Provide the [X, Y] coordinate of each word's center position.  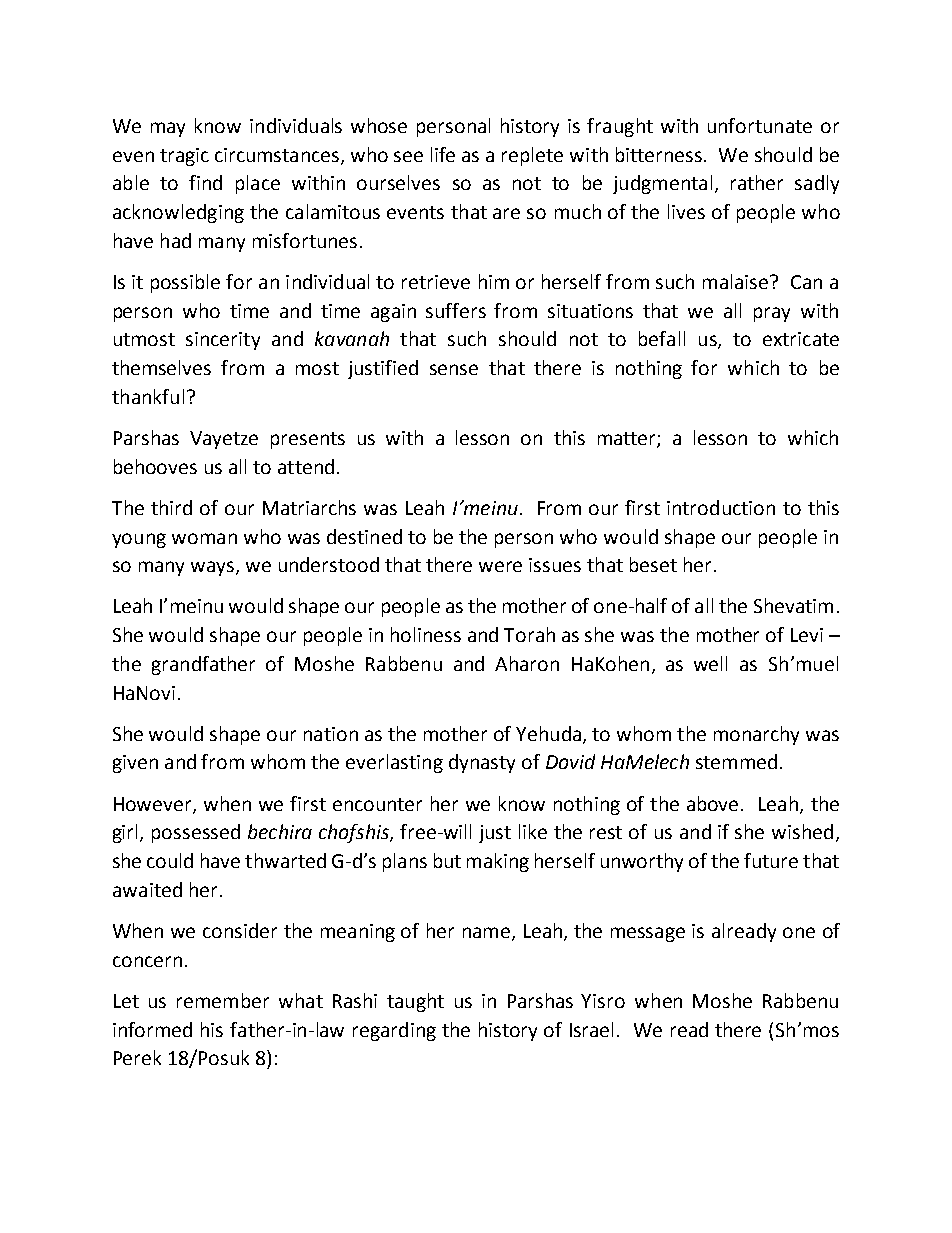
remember [223, 1000]
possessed [196, 833]
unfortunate [760, 125]
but [447, 860]
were [500, 566]
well [710, 663]
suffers [456, 310]
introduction [721, 507]
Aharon [527, 663]
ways [214, 568]
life [443, 154]
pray [772, 314]
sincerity [223, 341]
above [712, 803]
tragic [184, 157]
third [171, 507]
